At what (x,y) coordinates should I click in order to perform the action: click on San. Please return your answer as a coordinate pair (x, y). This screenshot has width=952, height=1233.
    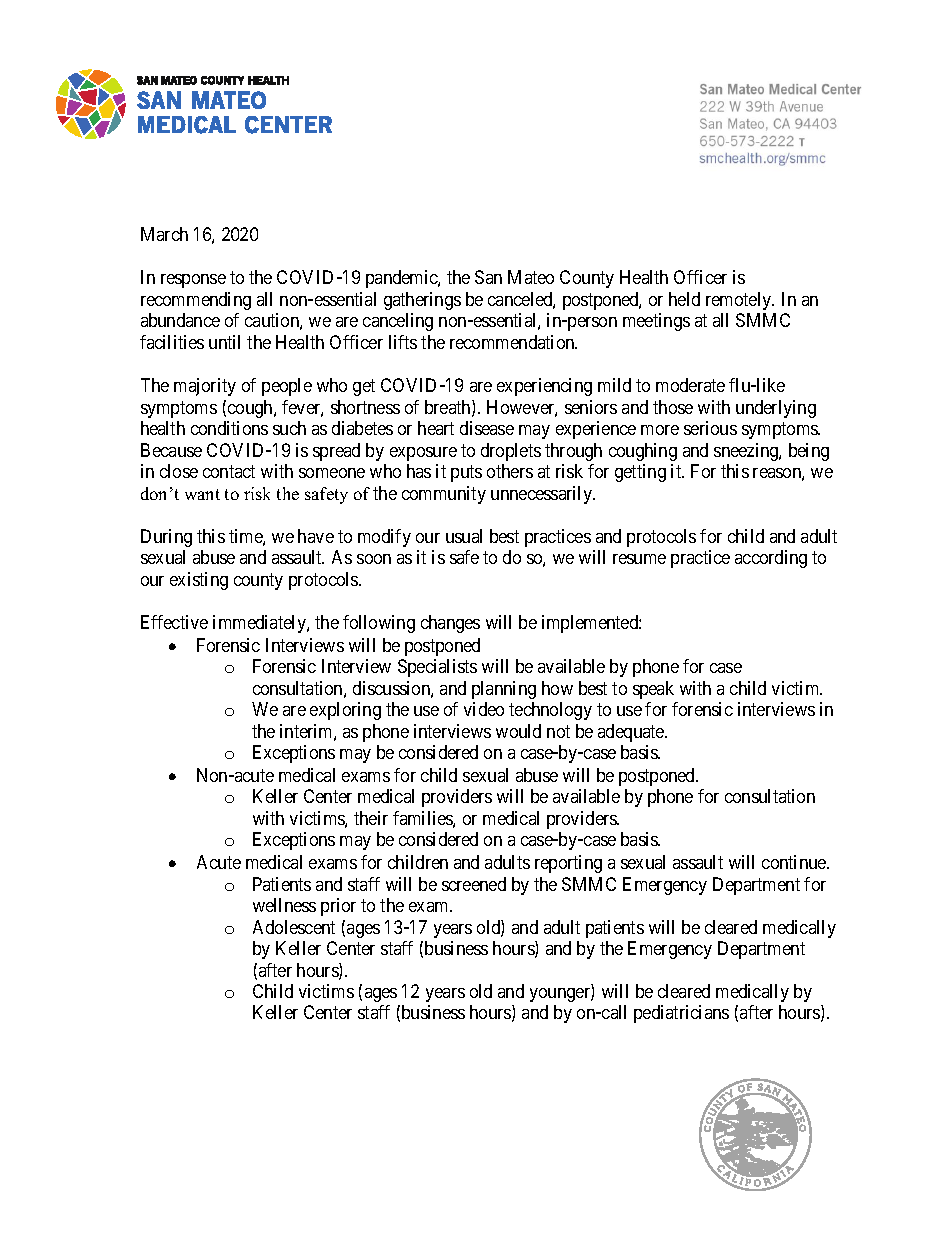
    Looking at the image, I should click on (488, 277).
